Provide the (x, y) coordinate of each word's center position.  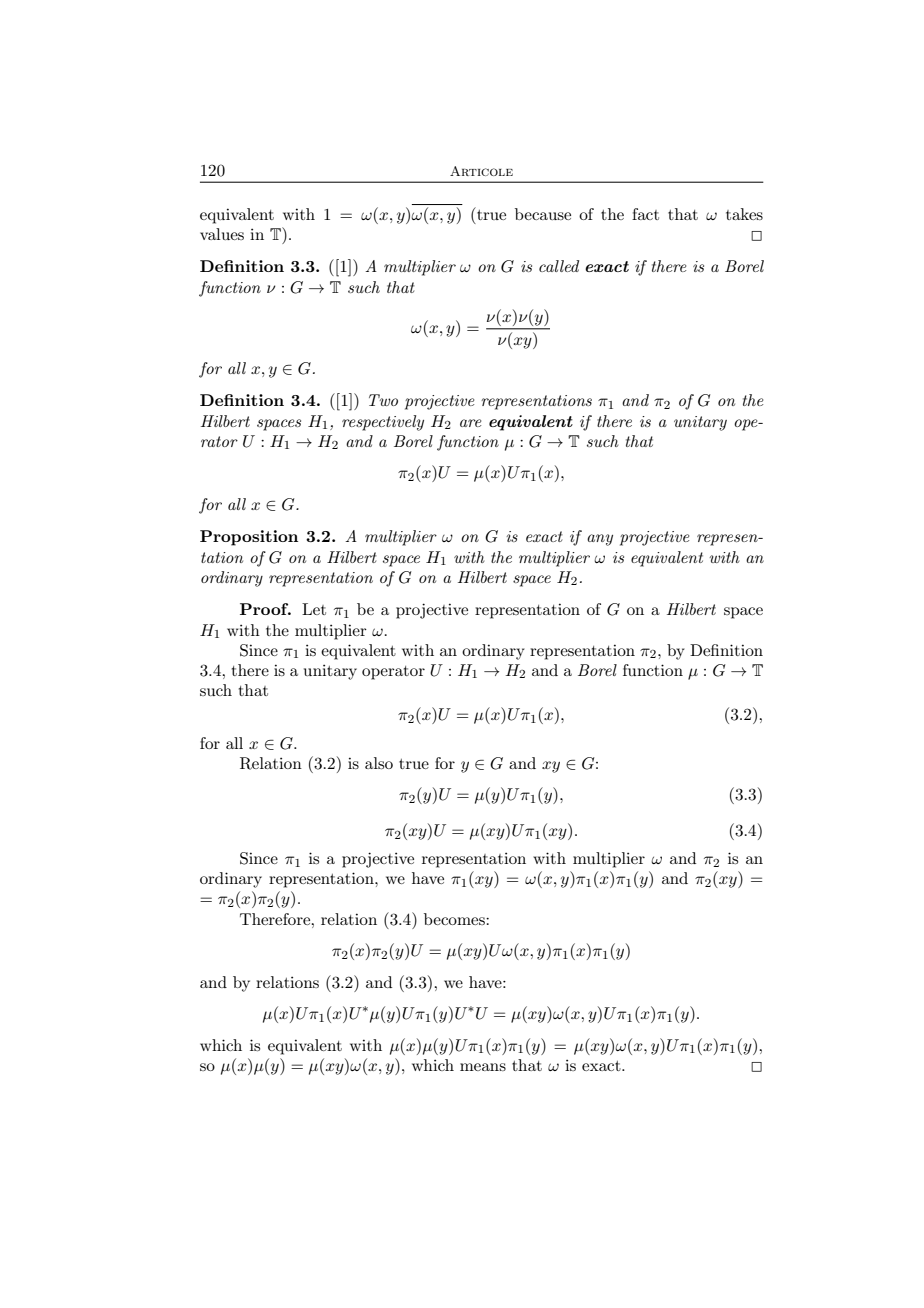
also (379, 763)
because (543, 214)
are (470, 423)
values (222, 234)
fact (645, 214)
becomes (455, 919)
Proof (265, 609)
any (600, 540)
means (483, 1067)
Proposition (249, 538)
